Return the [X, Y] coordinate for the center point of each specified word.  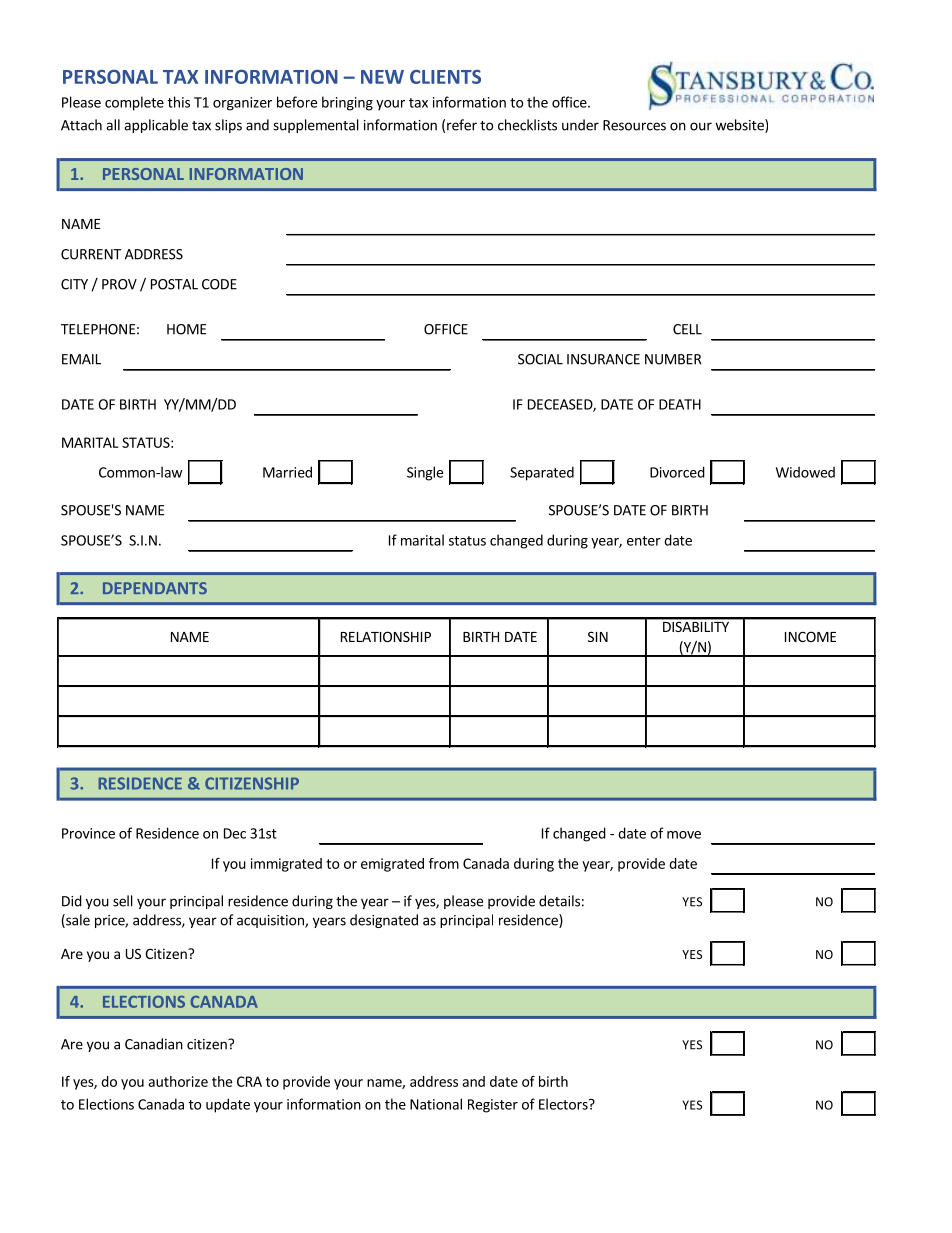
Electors [564, 1104]
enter [644, 541]
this [179, 102]
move [684, 835]
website [740, 126]
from [444, 863]
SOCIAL [540, 359]
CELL [687, 329]
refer [462, 125]
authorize [178, 1081]
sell [123, 901]
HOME [186, 329]
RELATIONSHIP [386, 636]
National [436, 1104]
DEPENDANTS [155, 588]
